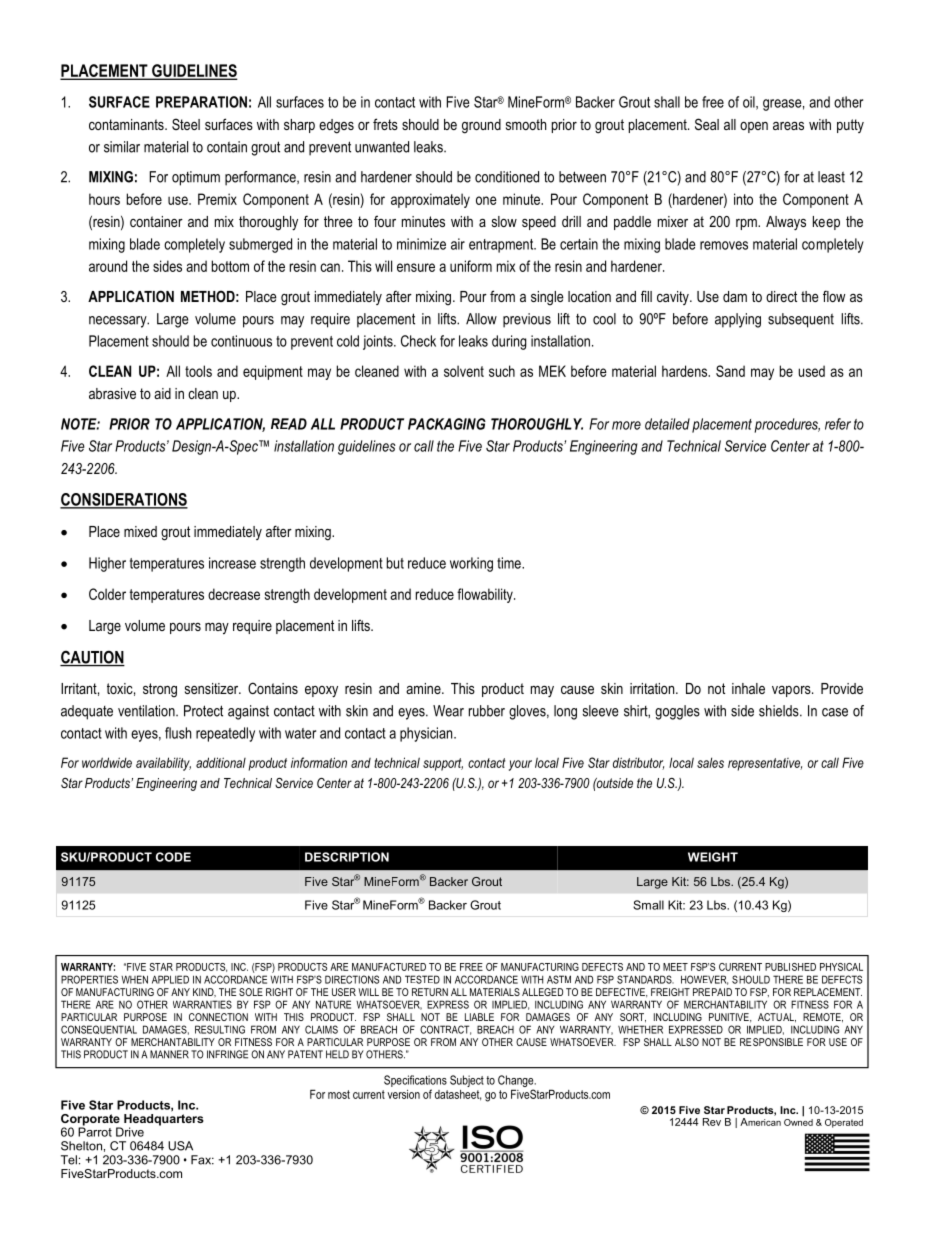 Image resolution: width=952 pixels, height=1233 pixels. Describe the element at coordinates (164, 1121) in the document. I see `Headquarters` at that location.
